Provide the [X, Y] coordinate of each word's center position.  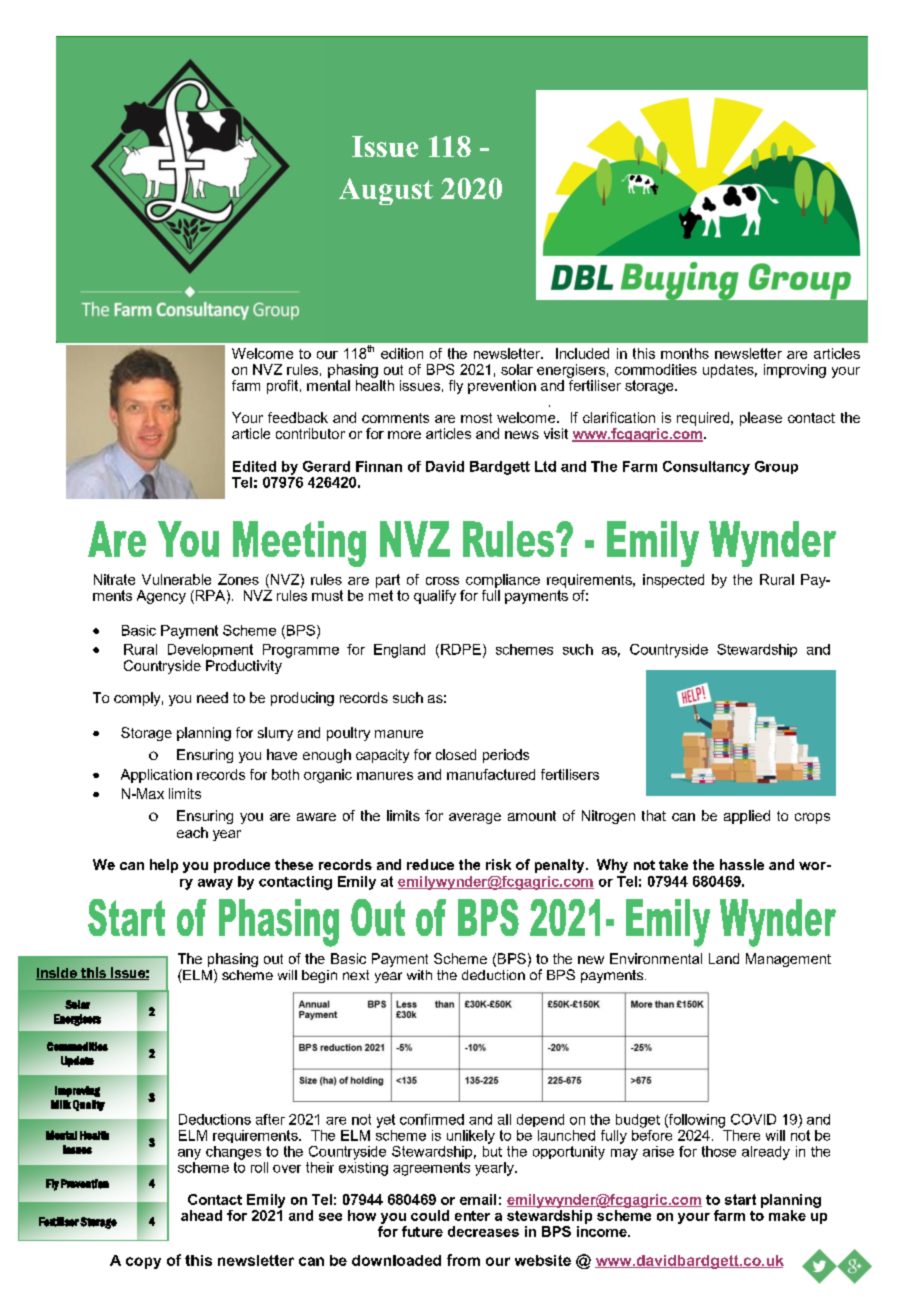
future [422, 1231]
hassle [742, 864]
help [164, 866]
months [685, 353]
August [386, 191]
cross [442, 581]
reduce [430, 864]
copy [143, 1263]
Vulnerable [176, 579]
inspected [673, 581]
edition [402, 353]
